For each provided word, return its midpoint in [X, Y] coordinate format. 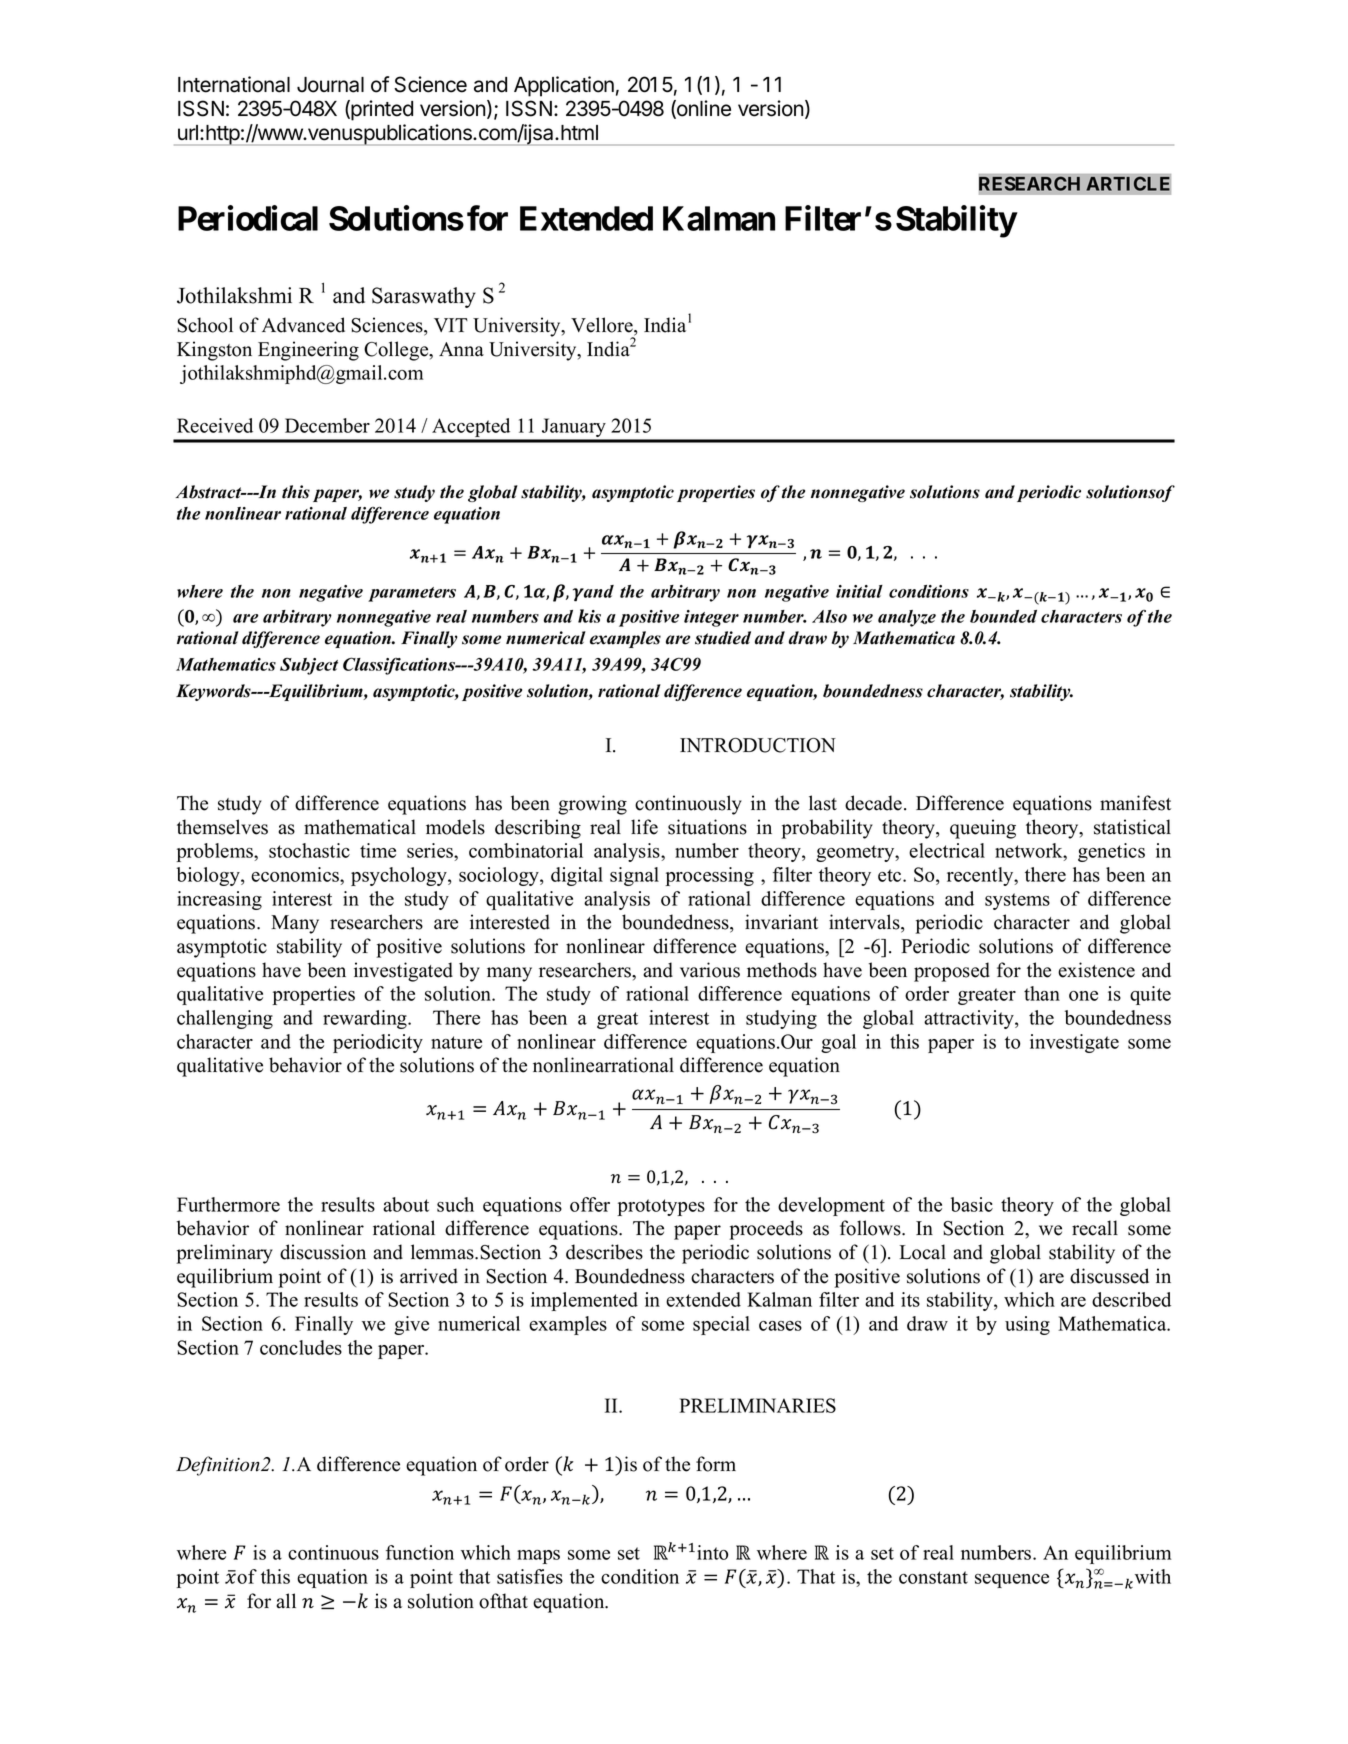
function [420, 1552]
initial [859, 591]
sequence [1012, 1581]
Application [564, 86]
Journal [330, 85]
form [716, 1464]
